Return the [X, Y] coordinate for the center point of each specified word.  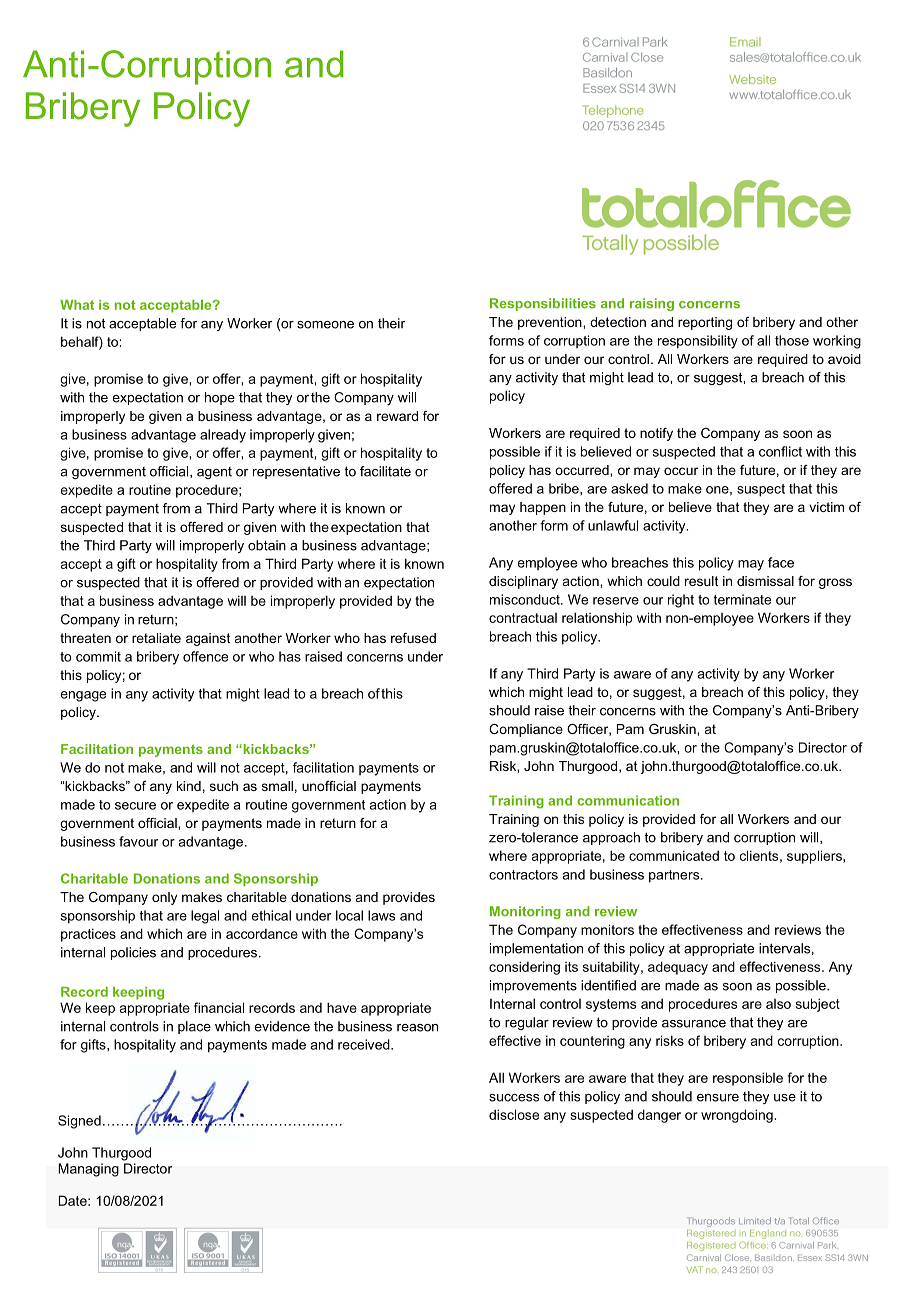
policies [133, 953]
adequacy [678, 968]
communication [628, 800]
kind [189, 786]
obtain [267, 545]
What [77, 305]
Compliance [526, 730]
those [792, 340]
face [781, 562]
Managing [88, 1170]
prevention [551, 323]
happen [543, 508]
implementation [536, 949]
